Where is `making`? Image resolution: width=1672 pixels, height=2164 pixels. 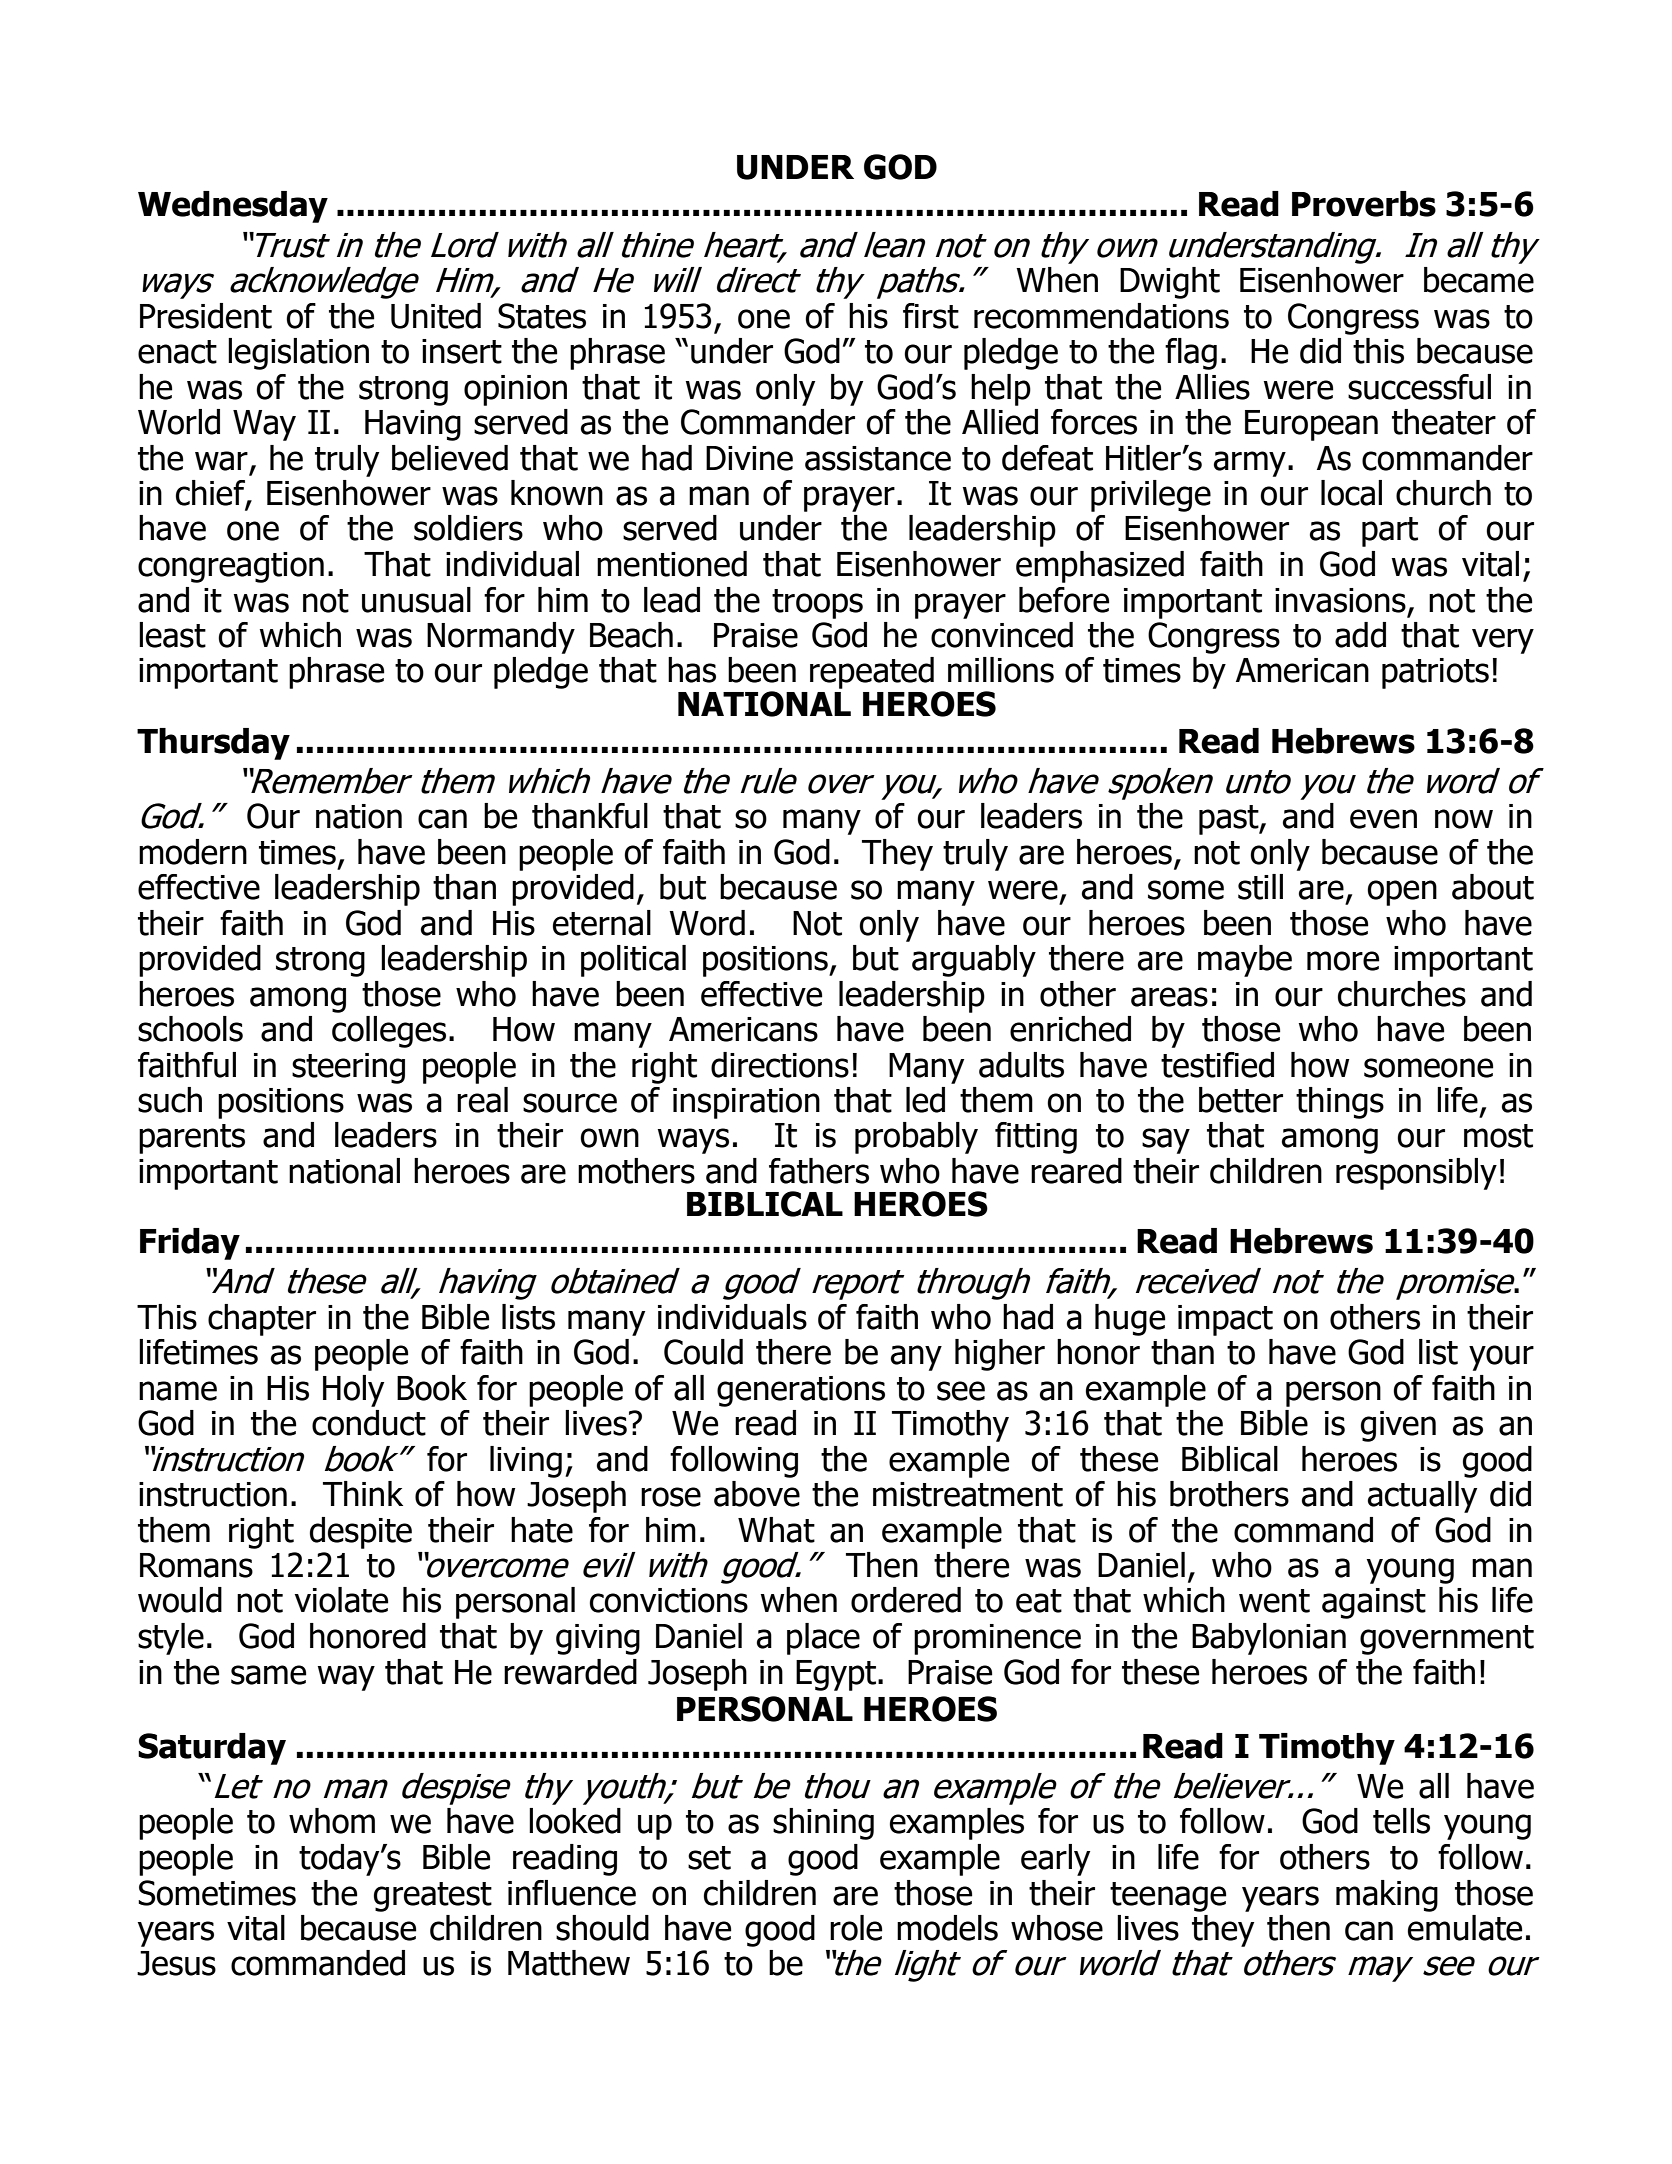
making is located at coordinates (1387, 1896).
